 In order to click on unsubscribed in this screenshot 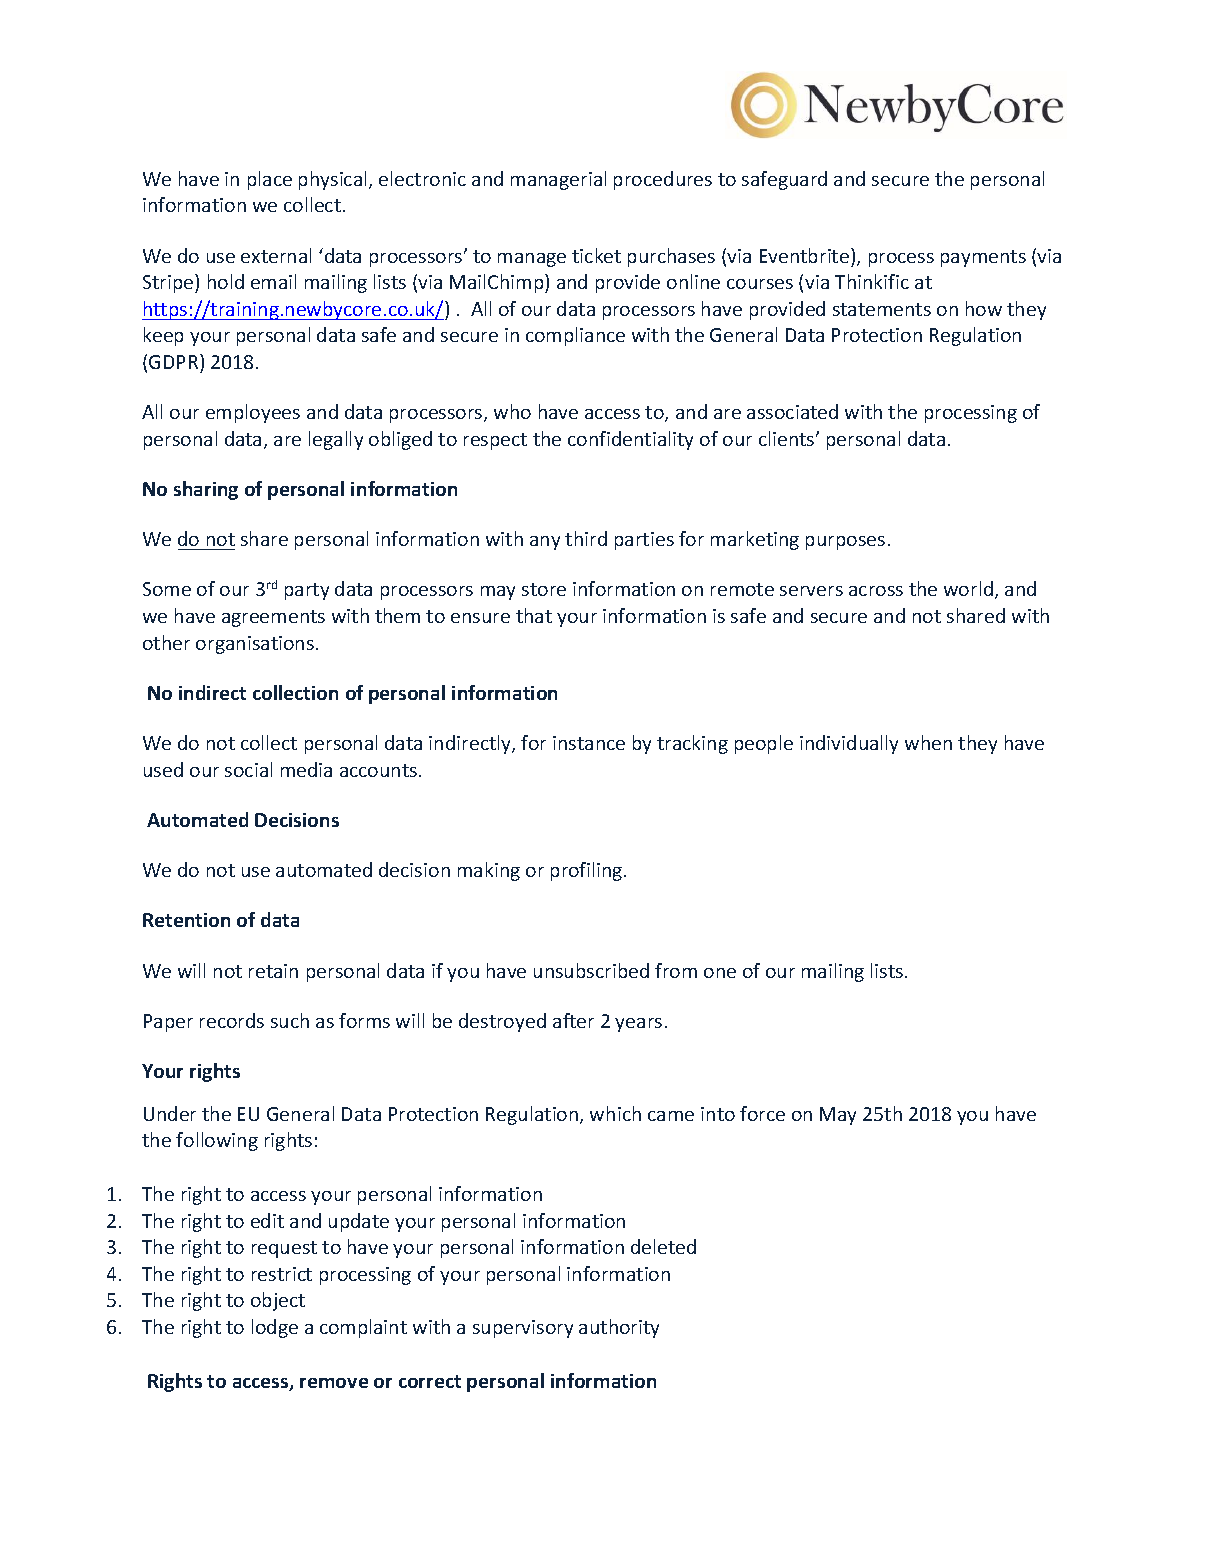, I will do `click(591, 970)`.
